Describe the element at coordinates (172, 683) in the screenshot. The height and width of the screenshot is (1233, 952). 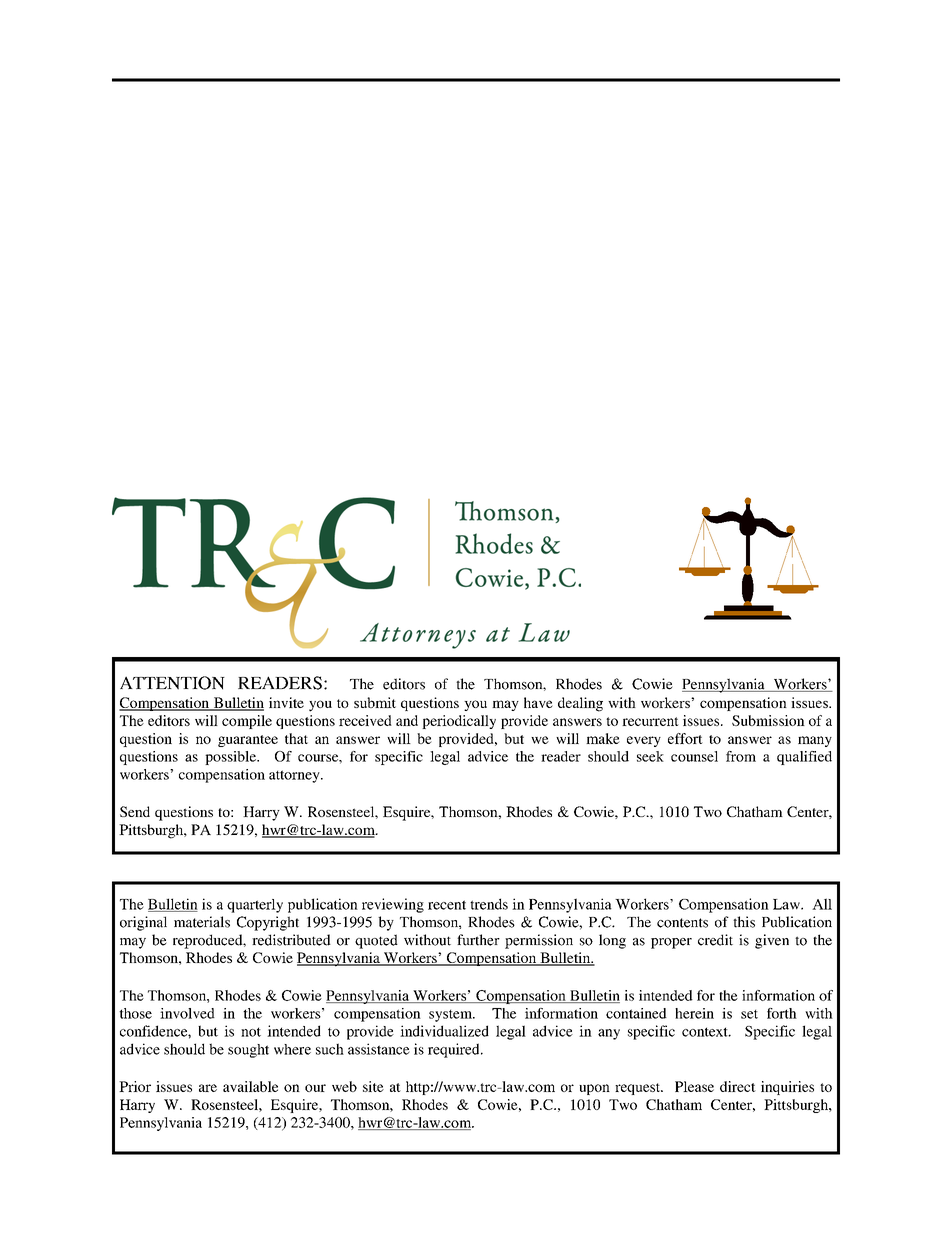
I see `ATTENTION` at that location.
